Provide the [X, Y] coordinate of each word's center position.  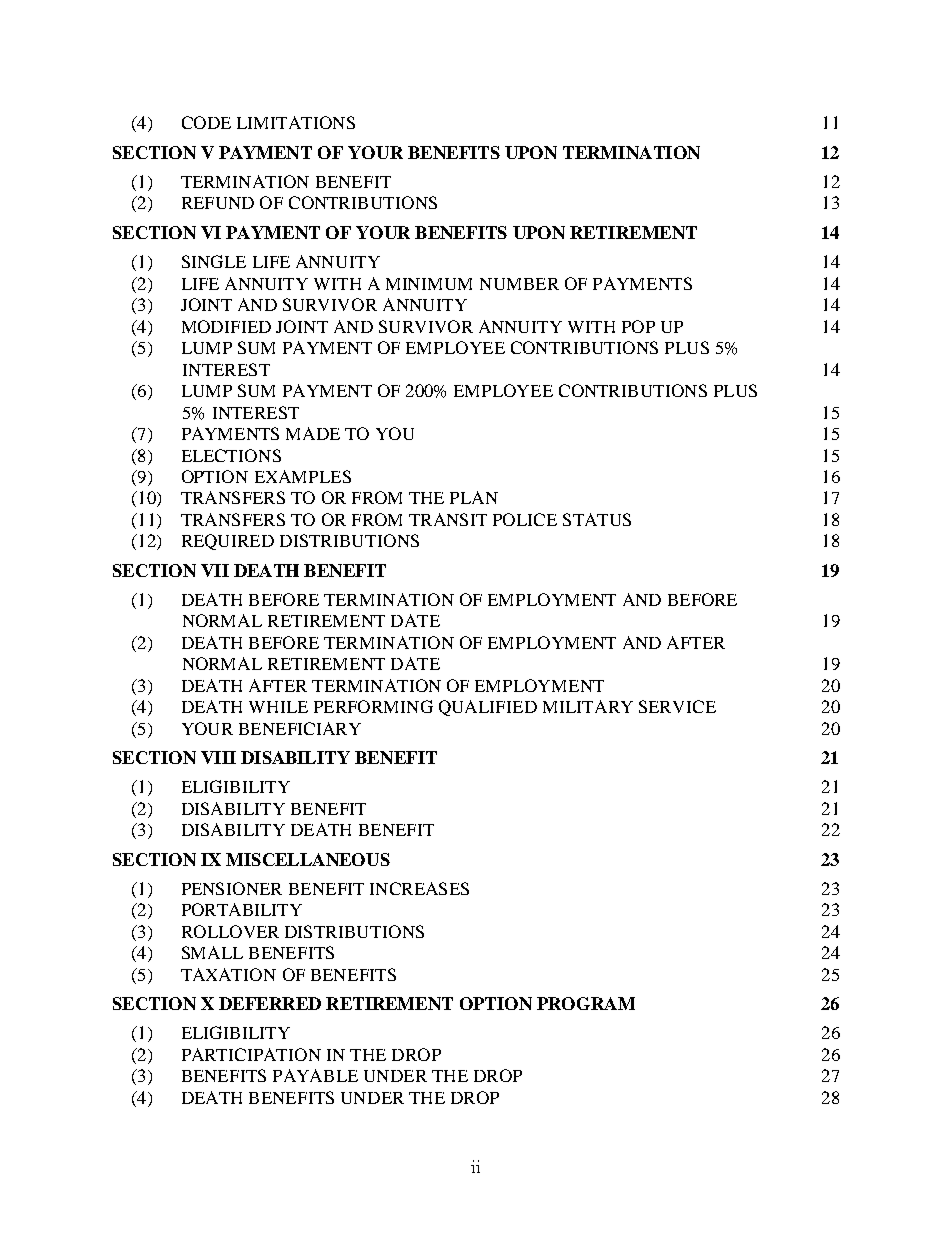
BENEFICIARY [300, 728]
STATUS [597, 519]
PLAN [474, 497]
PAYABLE [315, 1075]
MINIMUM [429, 284]
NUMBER [519, 284]
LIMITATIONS [296, 122]
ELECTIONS [231, 455]
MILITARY [588, 706]
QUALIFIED [488, 708]
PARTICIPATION [251, 1054]
